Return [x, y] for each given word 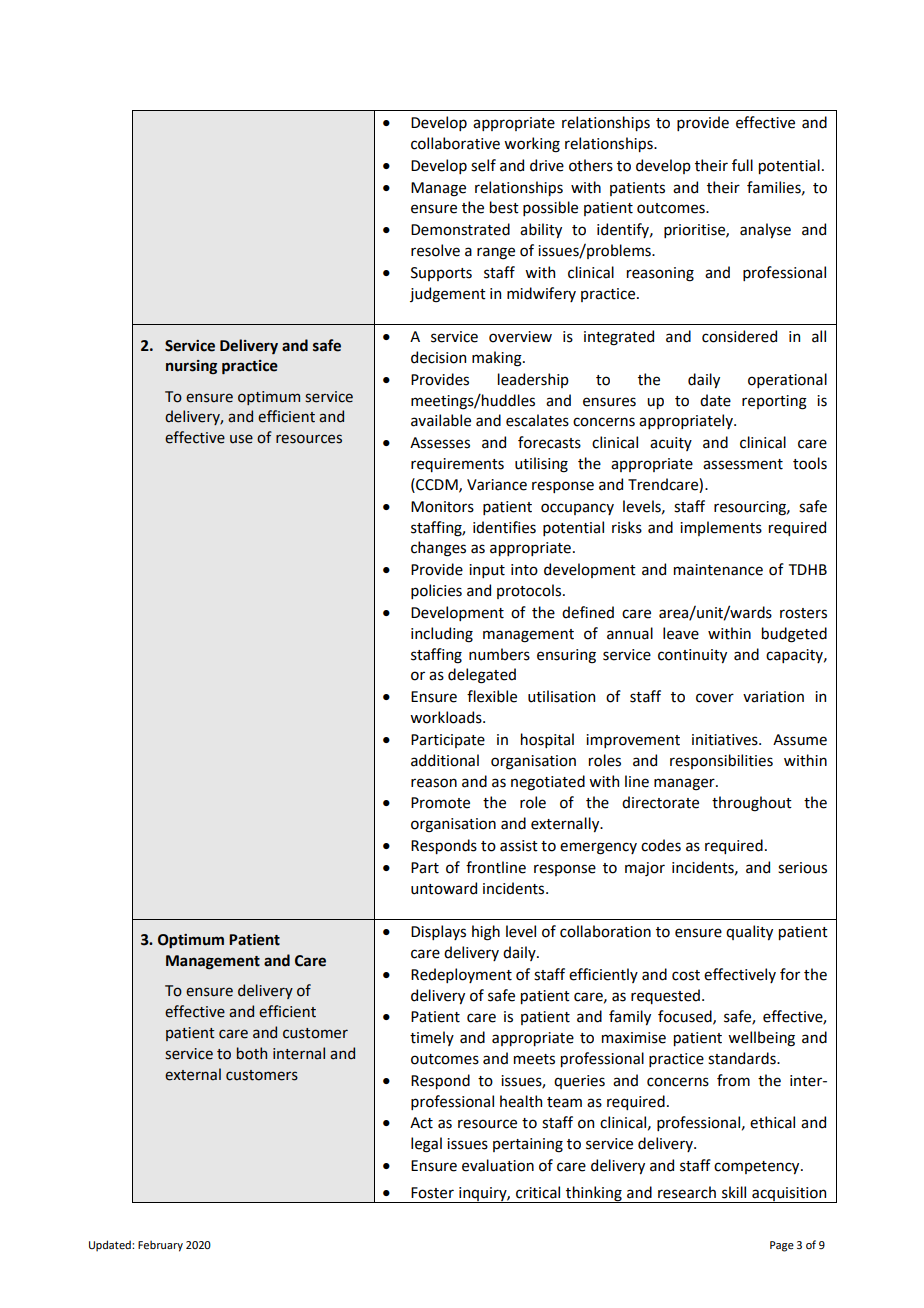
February [160, 1246]
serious [802, 868]
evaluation [498, 1165]
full [742, 165]
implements [721, 528]
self [483, 165]
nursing [191, 367]
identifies [504, 527]
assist [519, 846]
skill [734, 1192]
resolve [435, 250]
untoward [444, 888]
